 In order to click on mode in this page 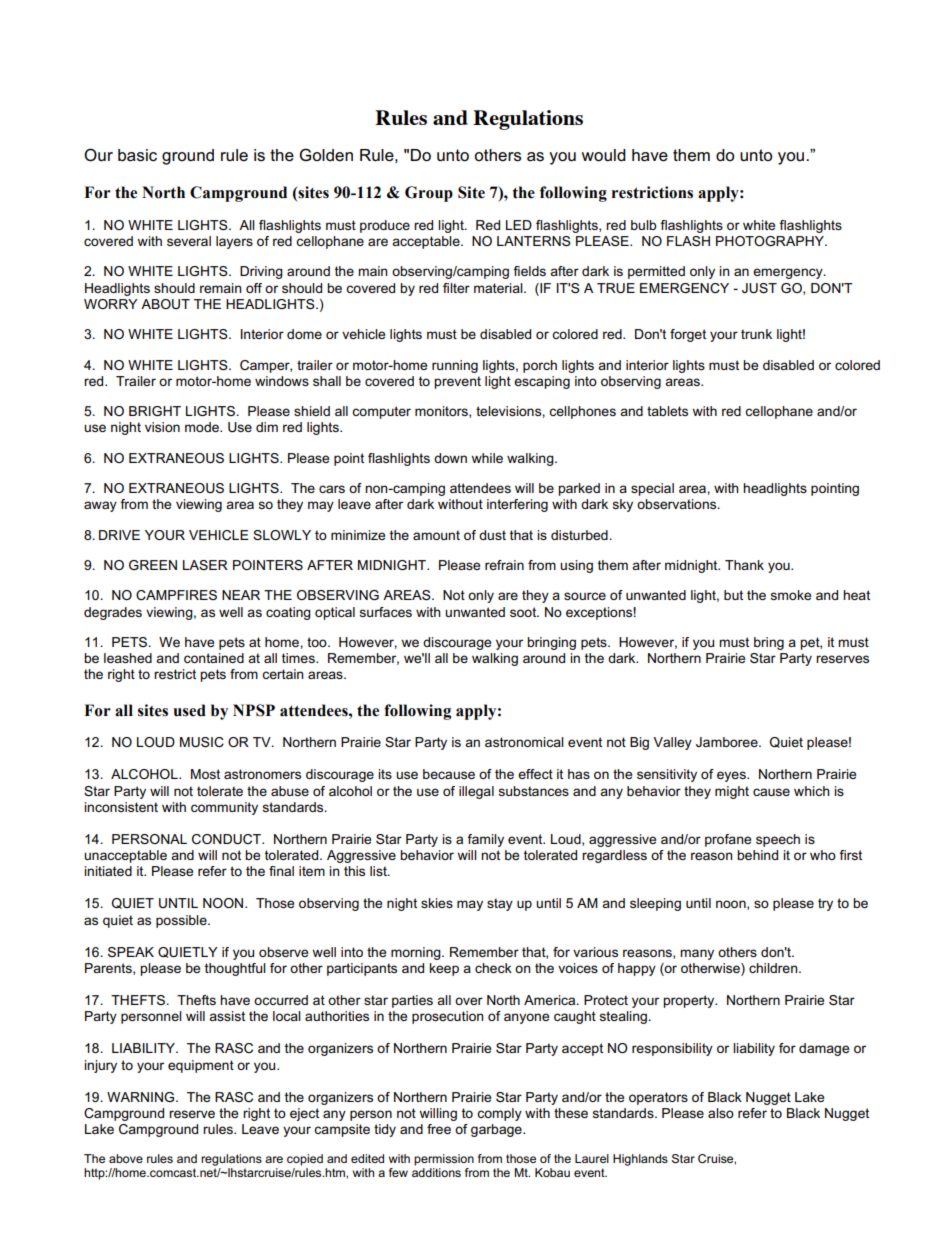, I will do `click(203, 427)`.
